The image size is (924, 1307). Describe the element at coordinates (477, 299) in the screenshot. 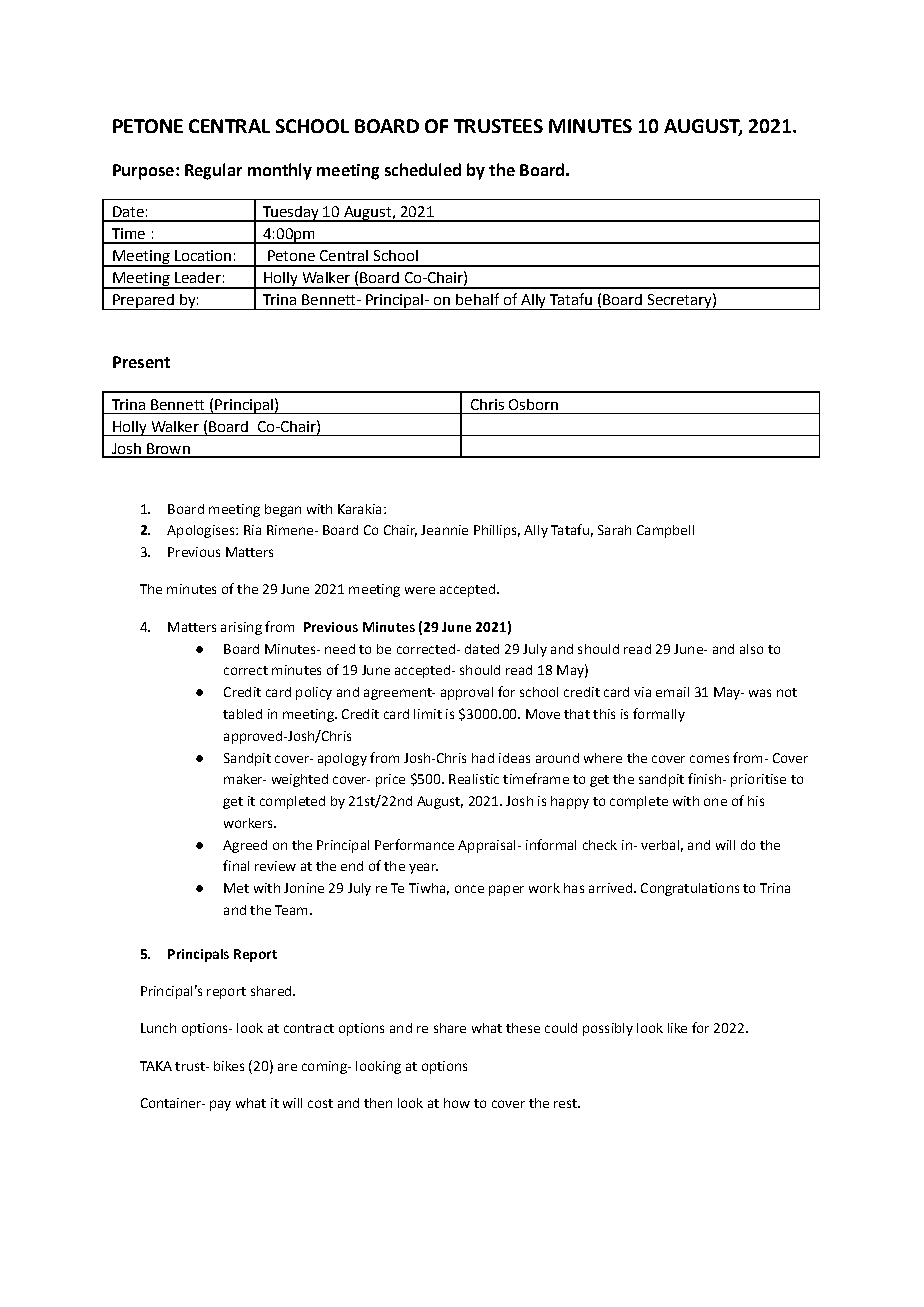

I see `behalf` at that location.
